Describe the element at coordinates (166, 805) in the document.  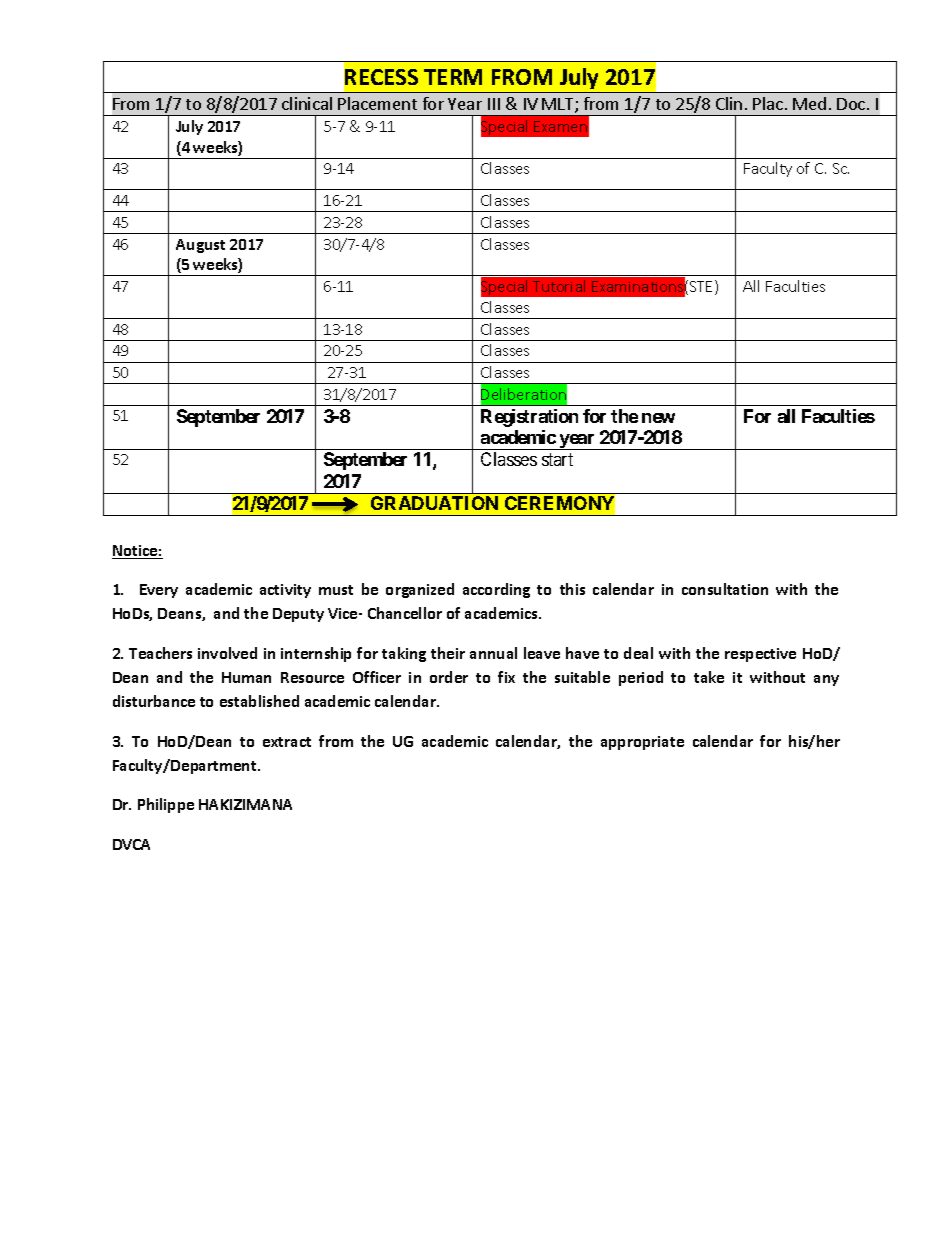
I see `Philippe` at that location.
